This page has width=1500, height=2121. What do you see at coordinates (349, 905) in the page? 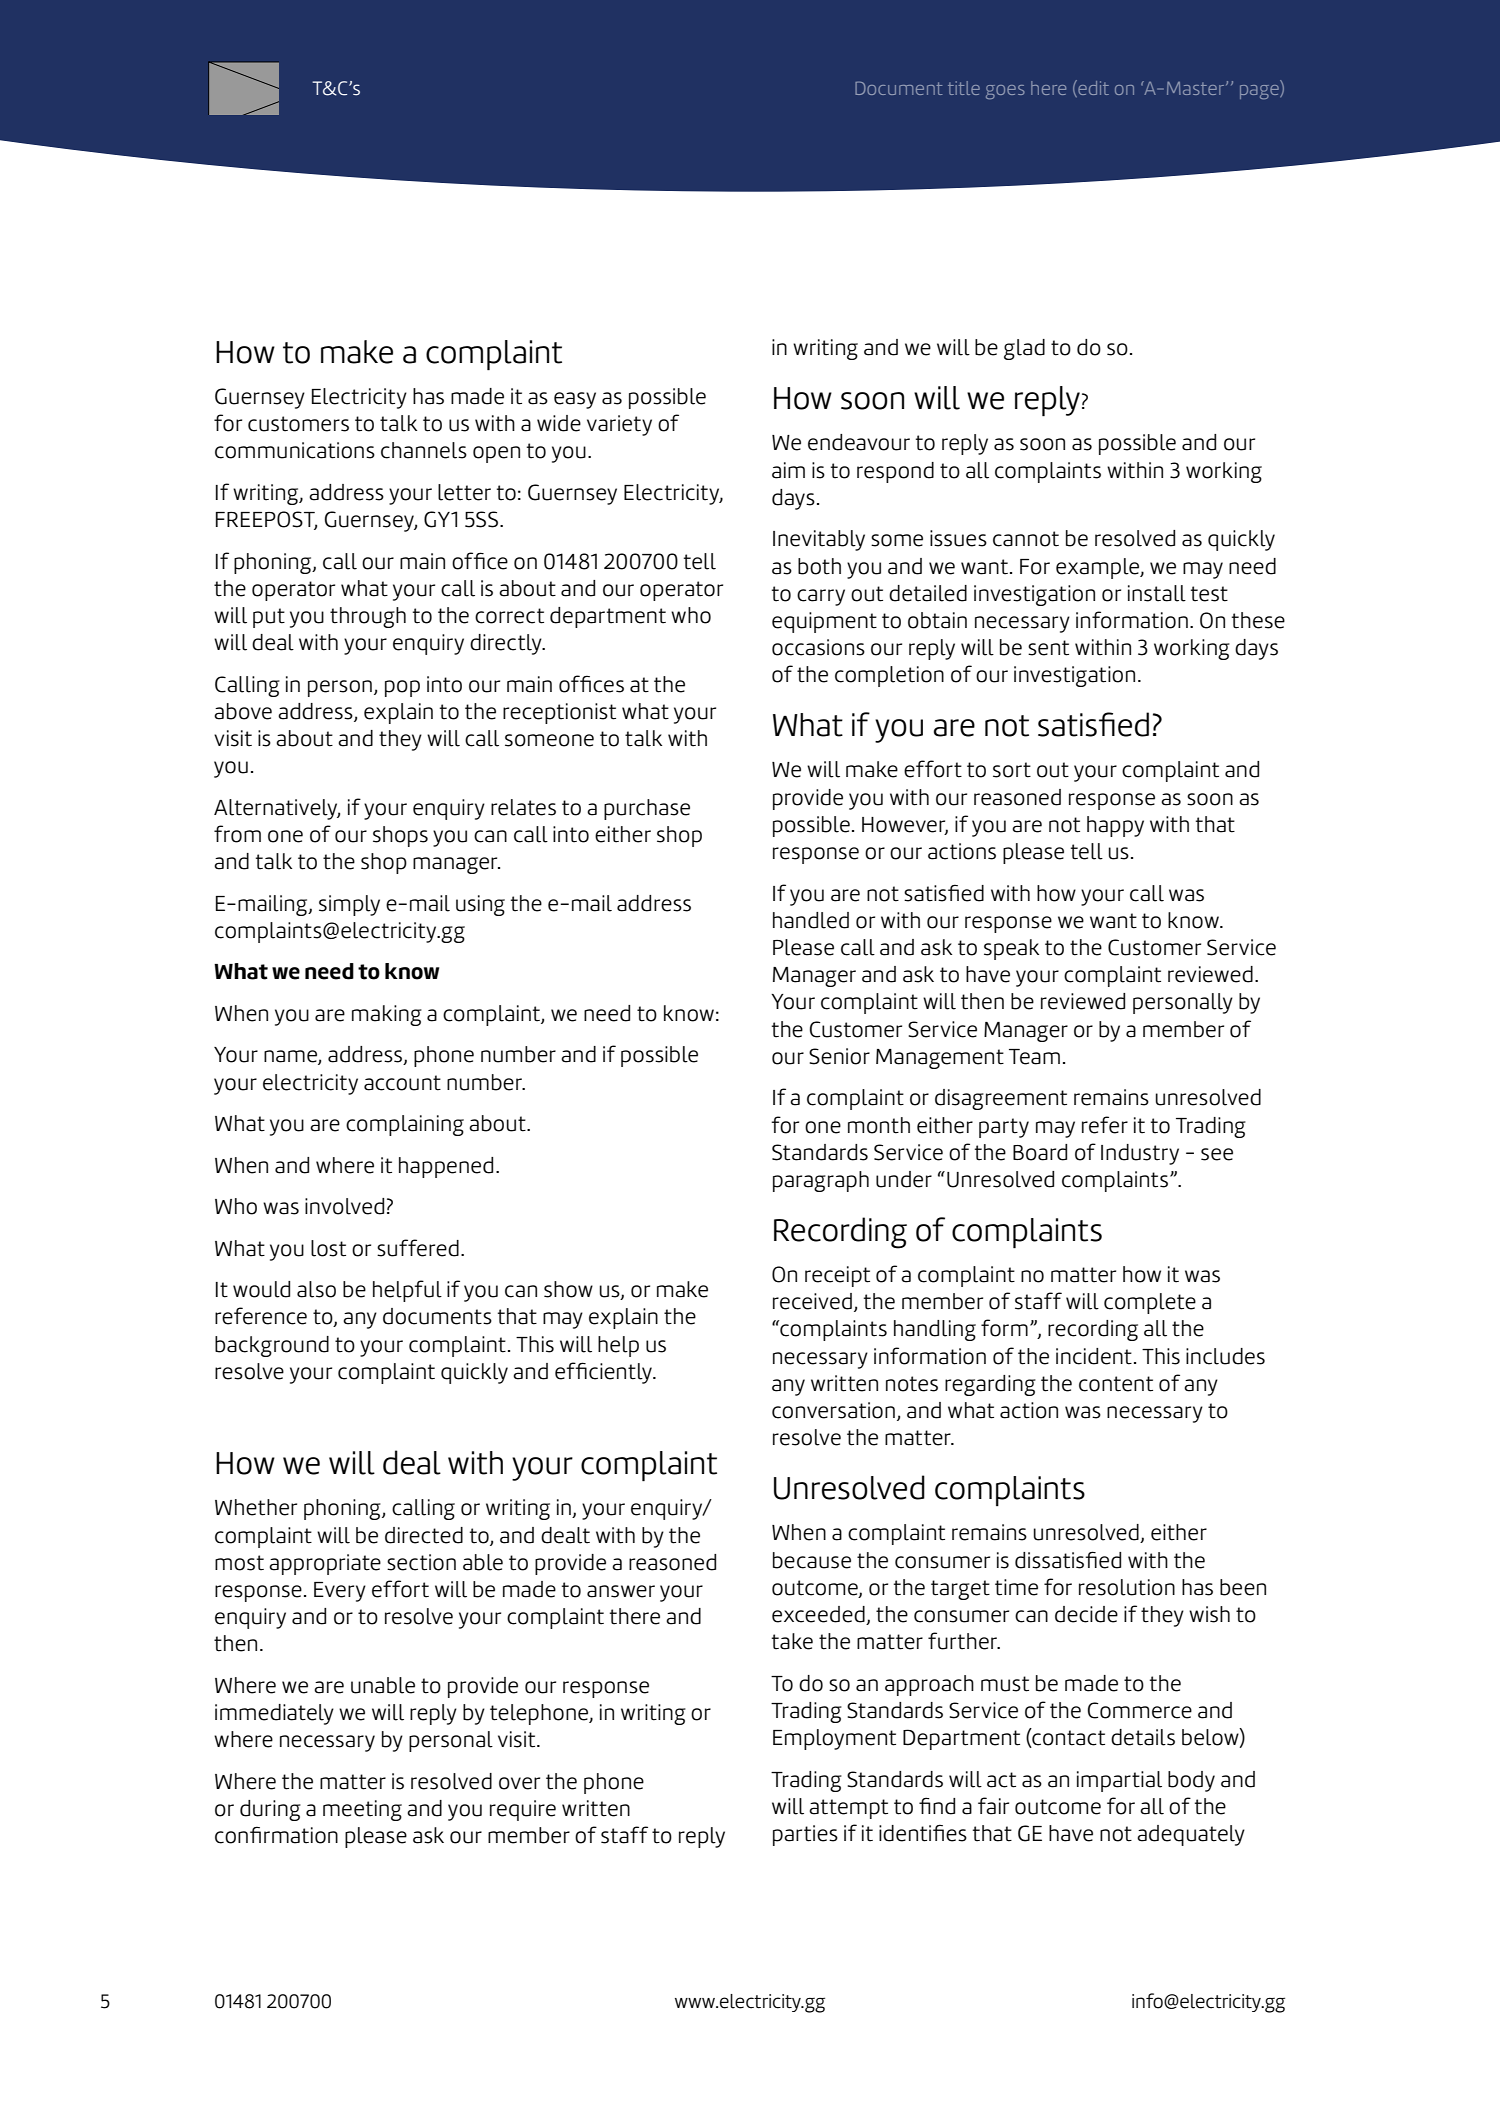
I see `simply` at bounding box center [349, 905].
